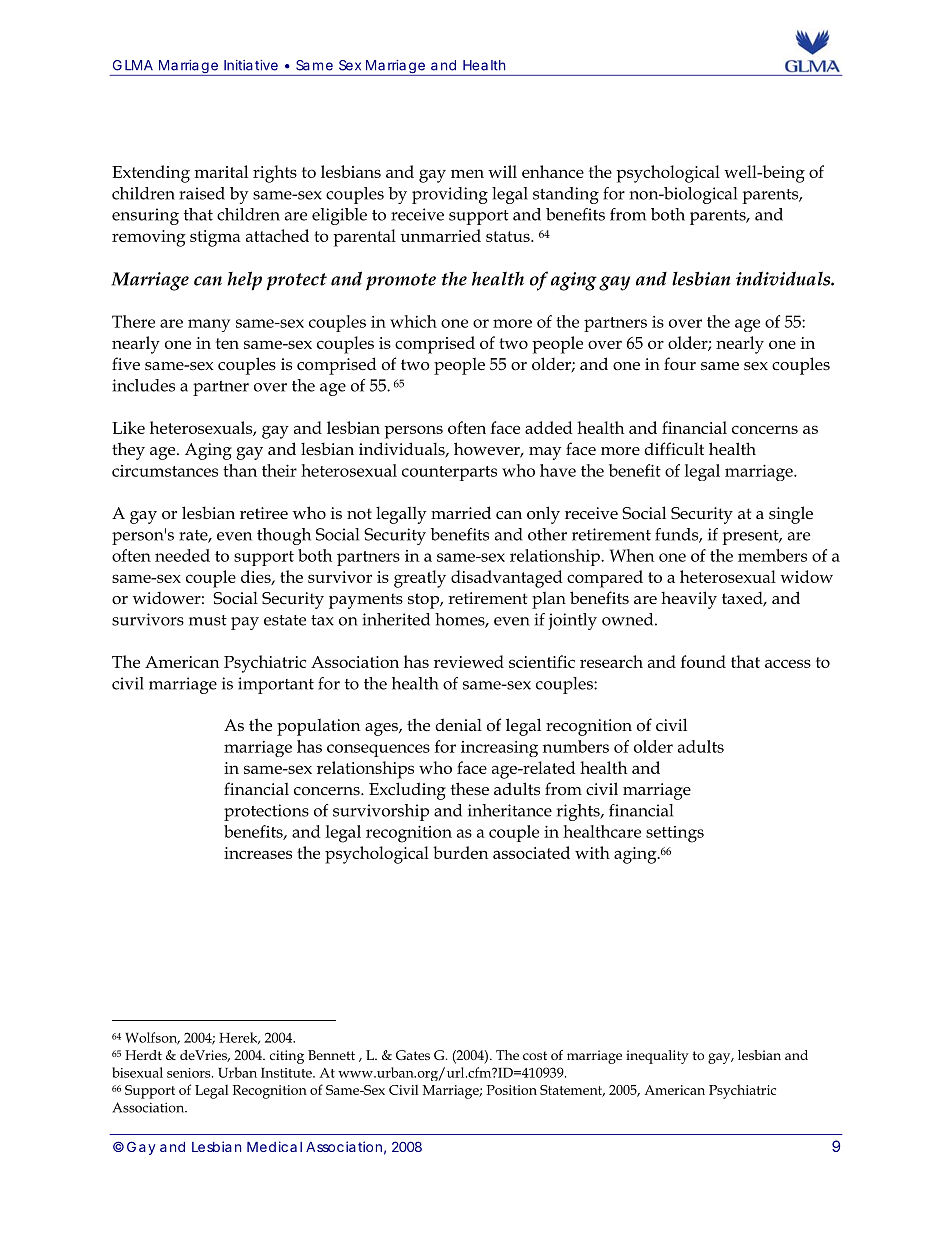 Image resolution: width=952 pixels, height=1233 pixels. What do you see at coordinates (190, 1073) in the image?
I see `seniors` at bounding box center [190, 1073].
